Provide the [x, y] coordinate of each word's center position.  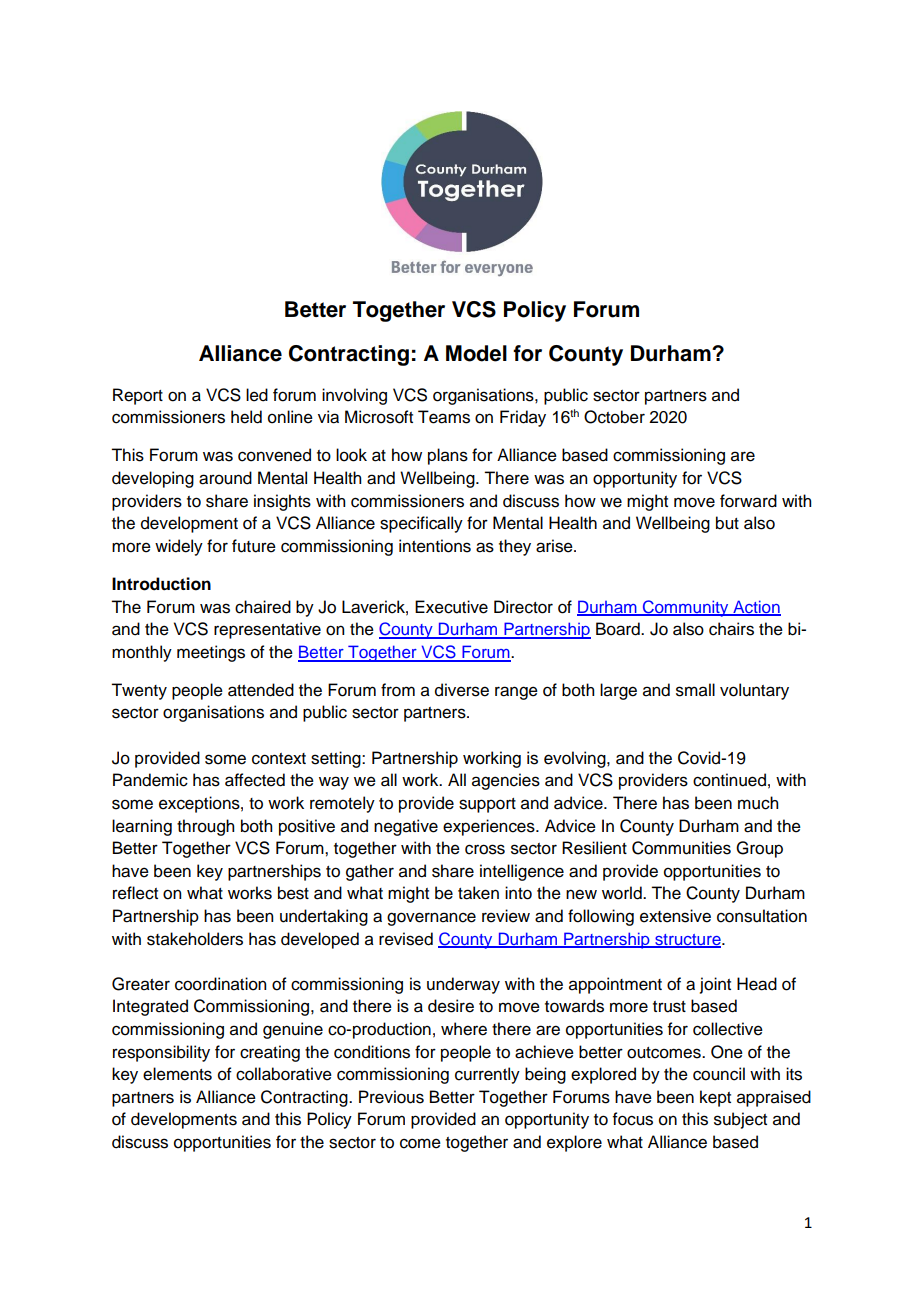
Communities [681, 848]
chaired [263, 607]
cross [485, 849]
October [614, 417]
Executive [451, 607]
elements [177, 1074]
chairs [731, 629]
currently [487, 1075]
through [205, 827]
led [257, 395]
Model [476, 353]
